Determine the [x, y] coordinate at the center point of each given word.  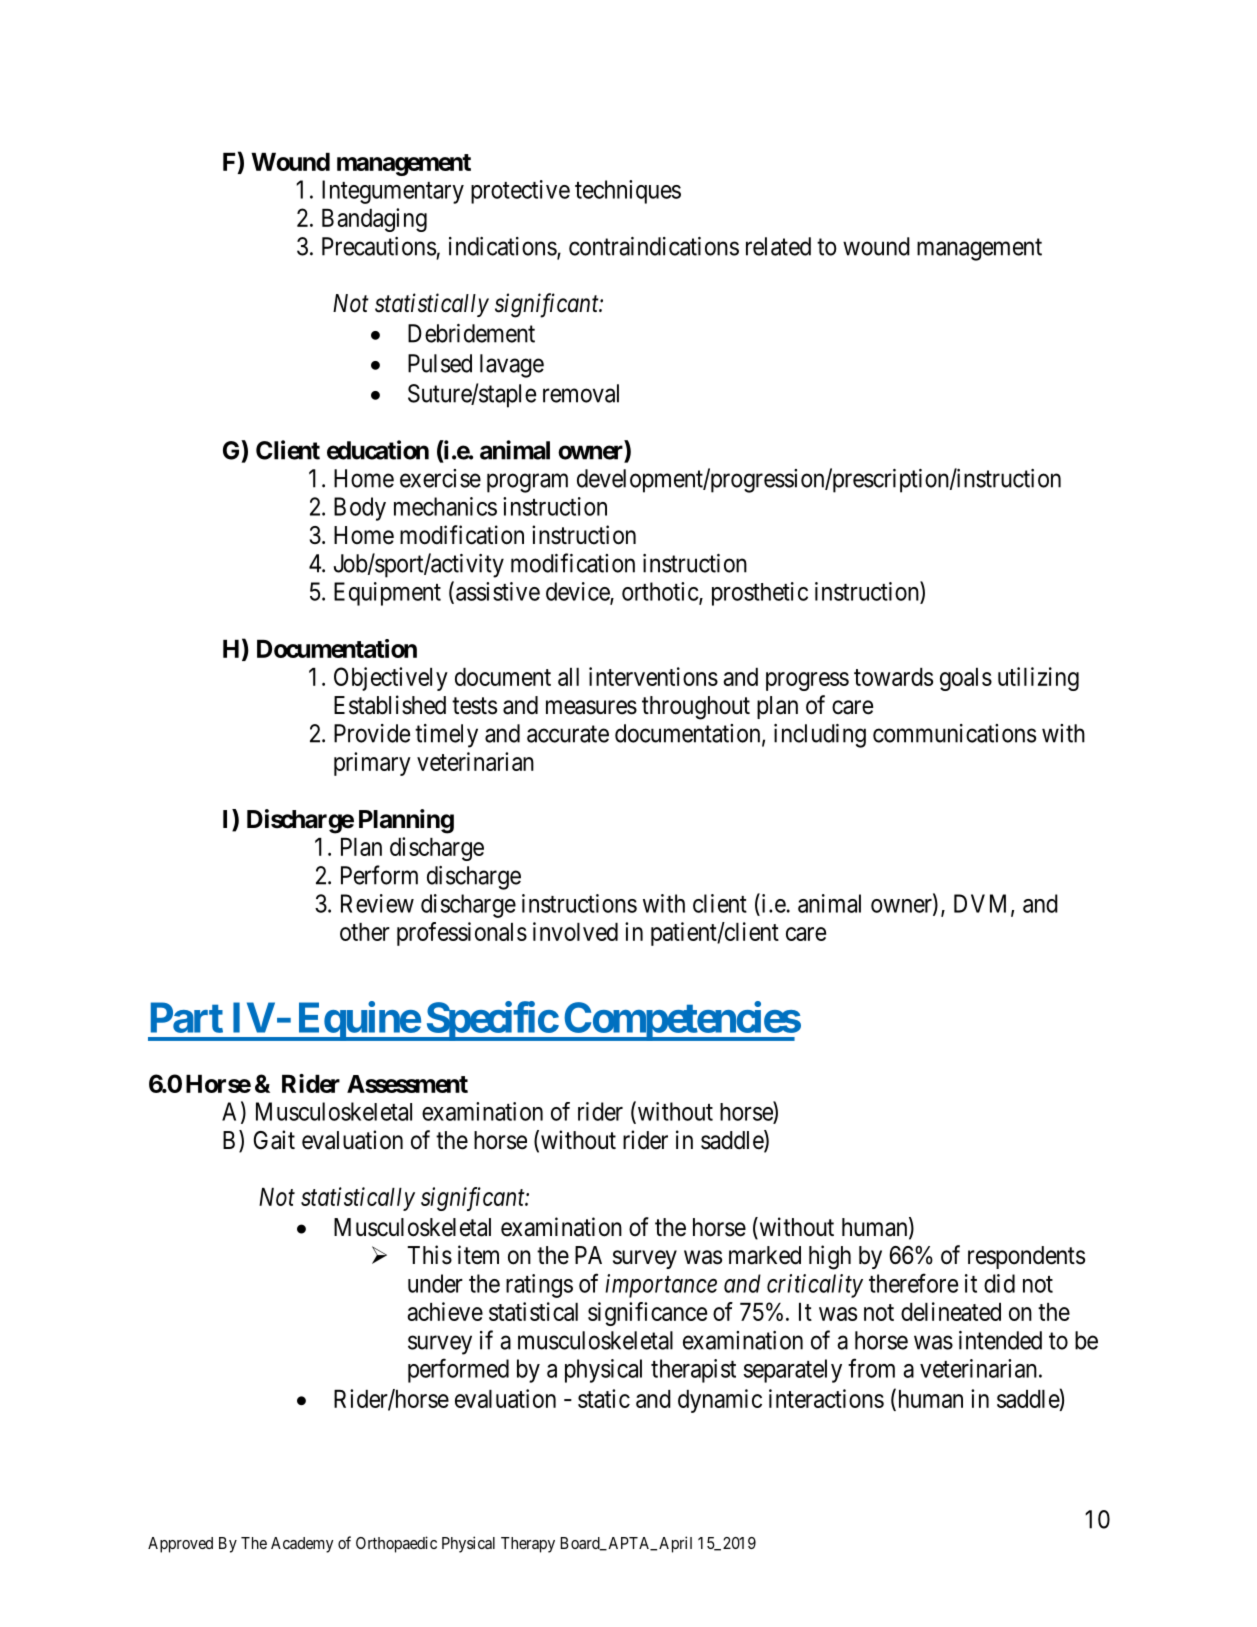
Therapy [528, 1545]
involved [575, 931]
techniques [628, 192]
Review [377, 903]
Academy [302, 1545]
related [778, 246]
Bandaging [374, 220]
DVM [983, 904]
